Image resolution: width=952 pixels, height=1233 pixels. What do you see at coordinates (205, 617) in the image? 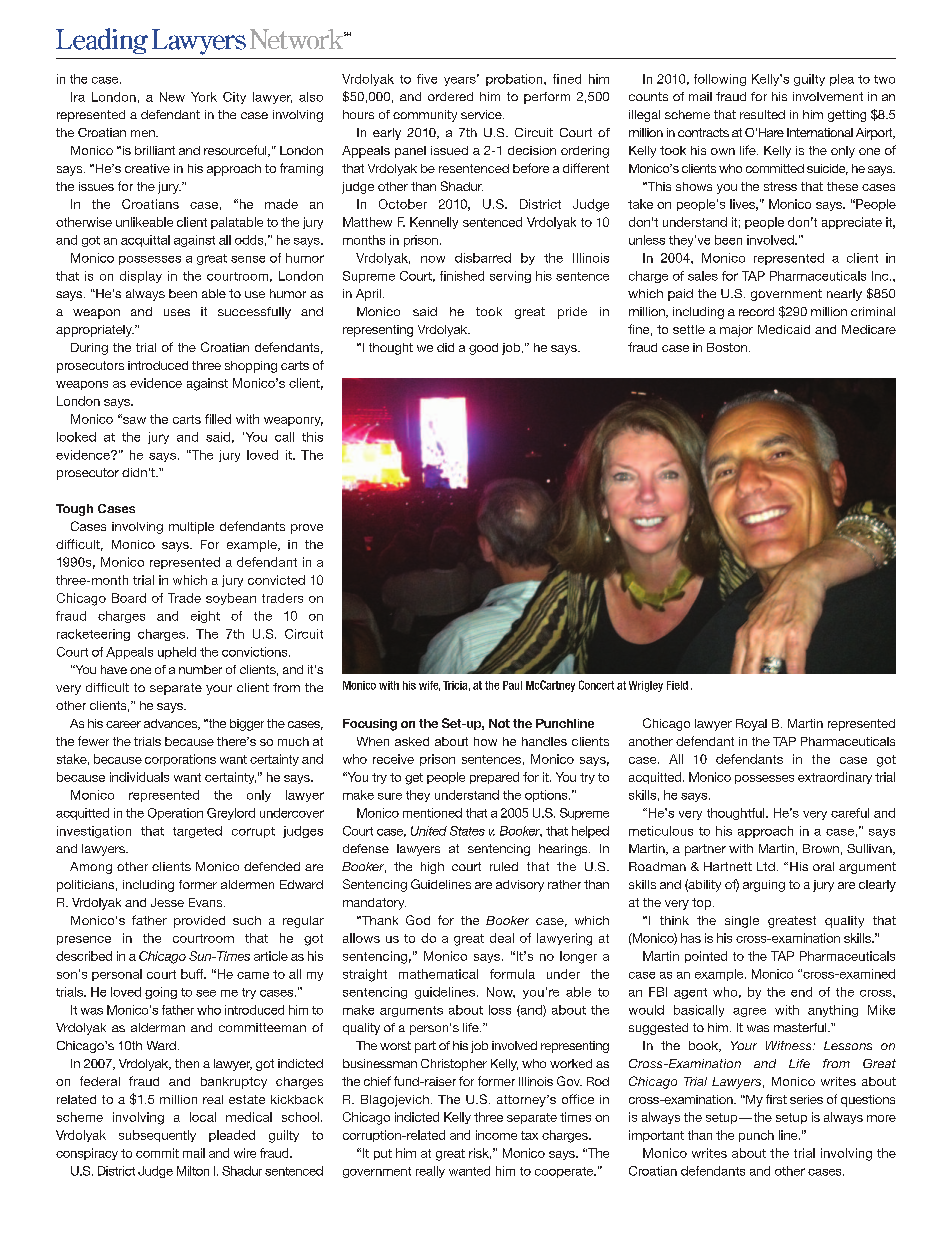
I see `eight` at bounding box center [205, 617].
